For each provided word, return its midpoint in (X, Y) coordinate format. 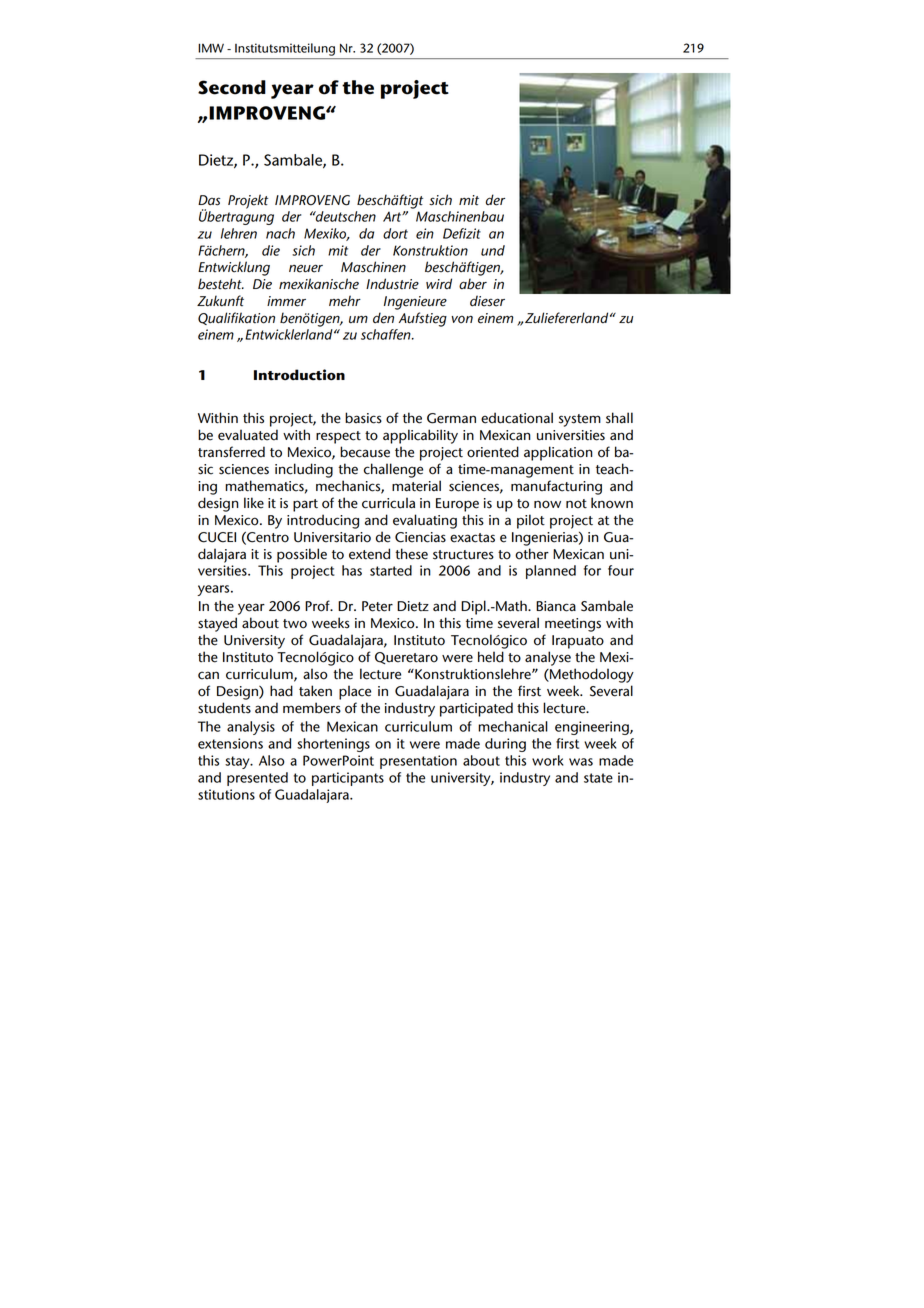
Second (232, 87)
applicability (420, 436)
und (493, 250)
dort (395, 233)
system (580, 420)
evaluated (248, 435)
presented (257, 779)
